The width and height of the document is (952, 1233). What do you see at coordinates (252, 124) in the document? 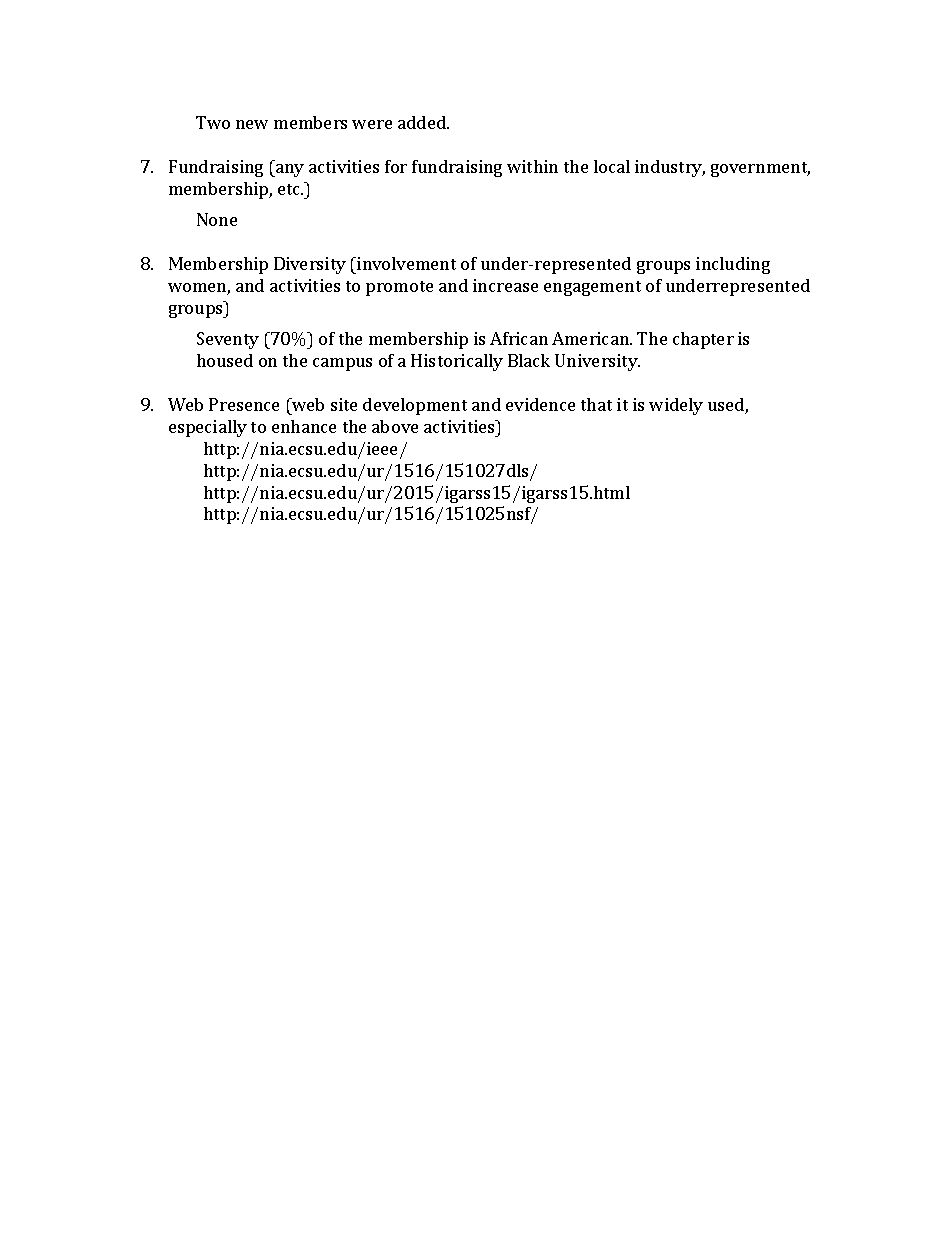
I see `new` at bounding box center [252, 124].
